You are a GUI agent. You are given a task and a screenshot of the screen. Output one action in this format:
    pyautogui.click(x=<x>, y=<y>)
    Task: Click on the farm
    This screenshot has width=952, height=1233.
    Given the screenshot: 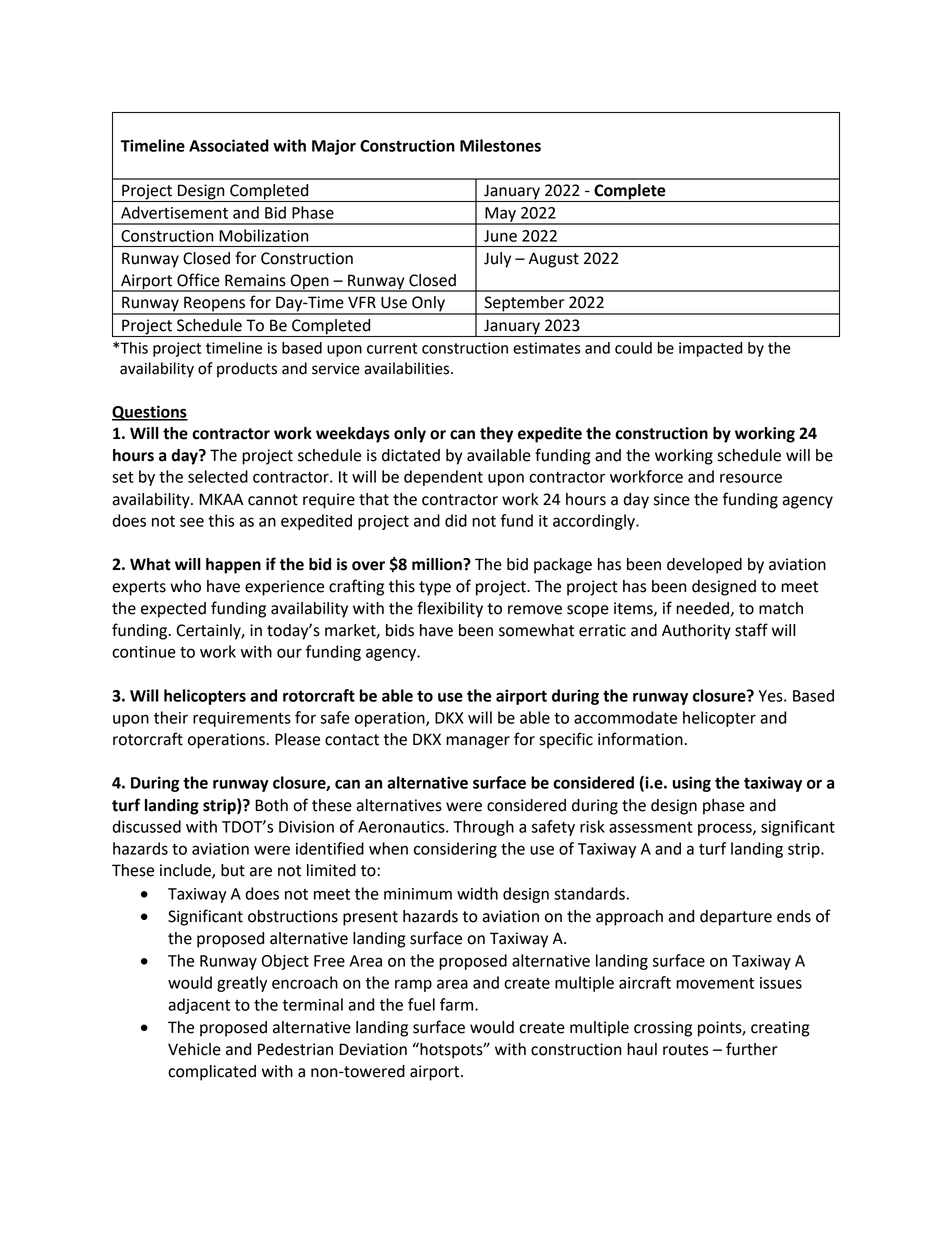 What is the action you would take?
    pyautogui.click(x=458, y=1004)
